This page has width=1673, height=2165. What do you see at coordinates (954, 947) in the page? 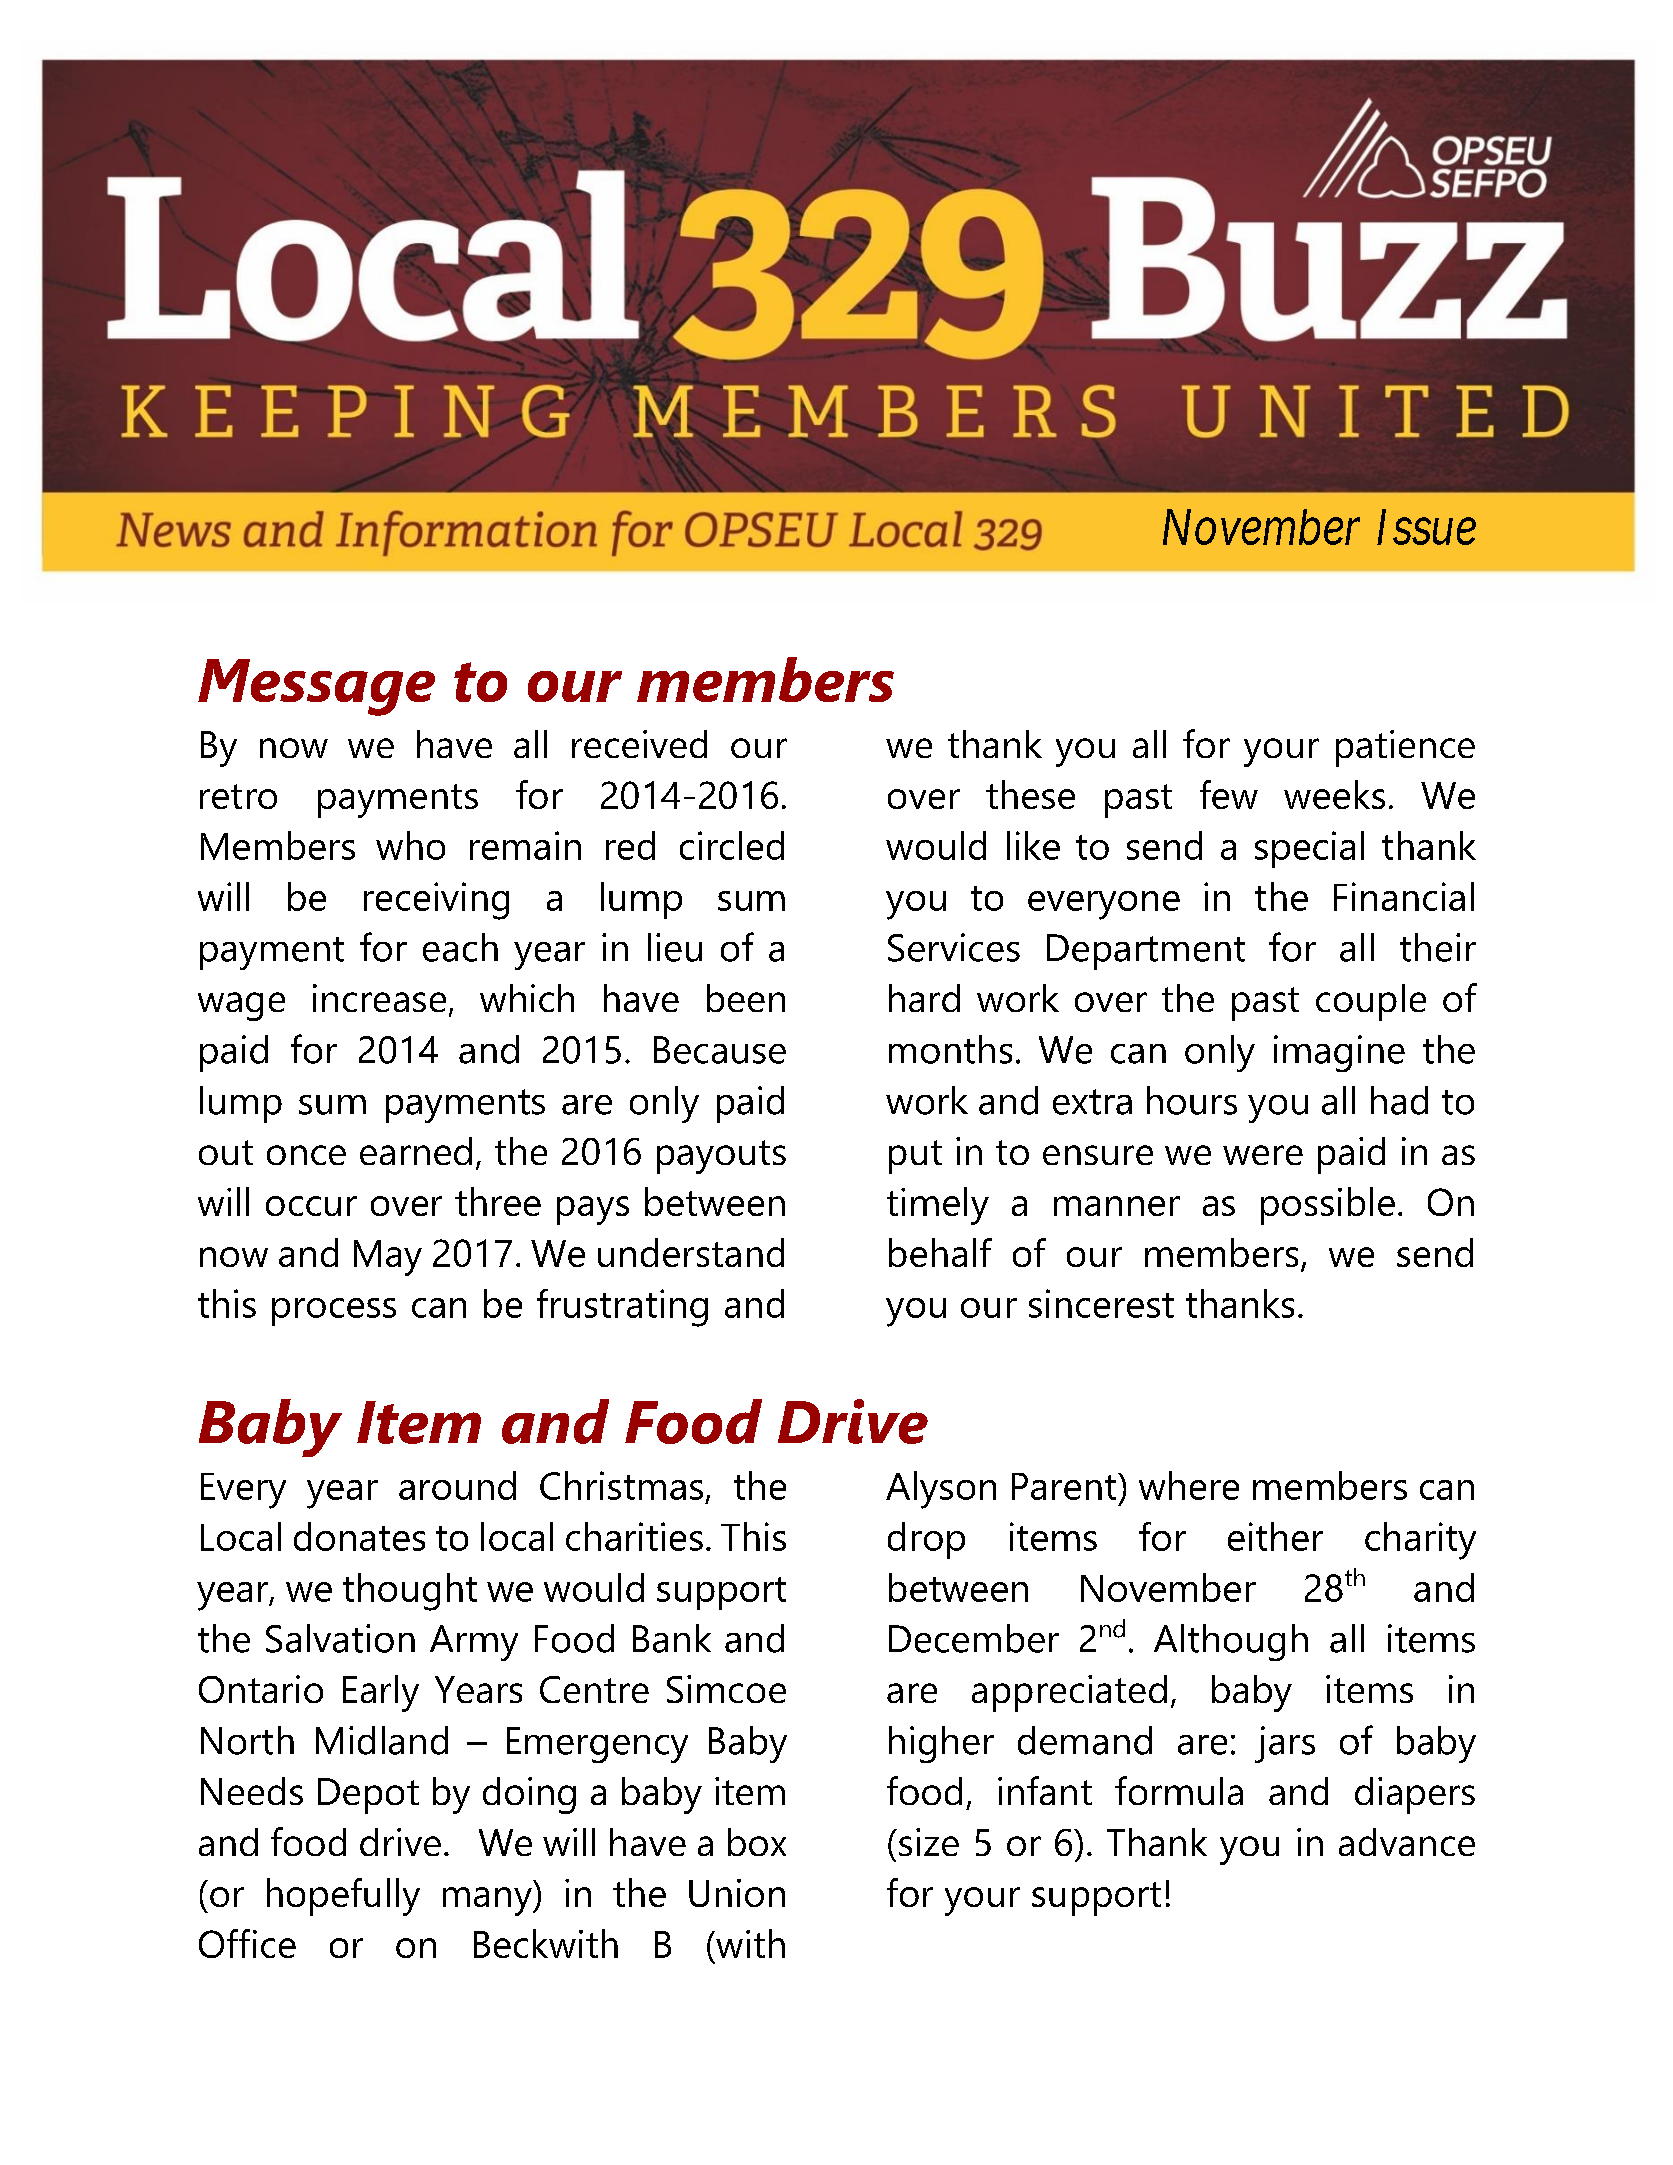
I see `Services` at bounding box center [954, 947].
